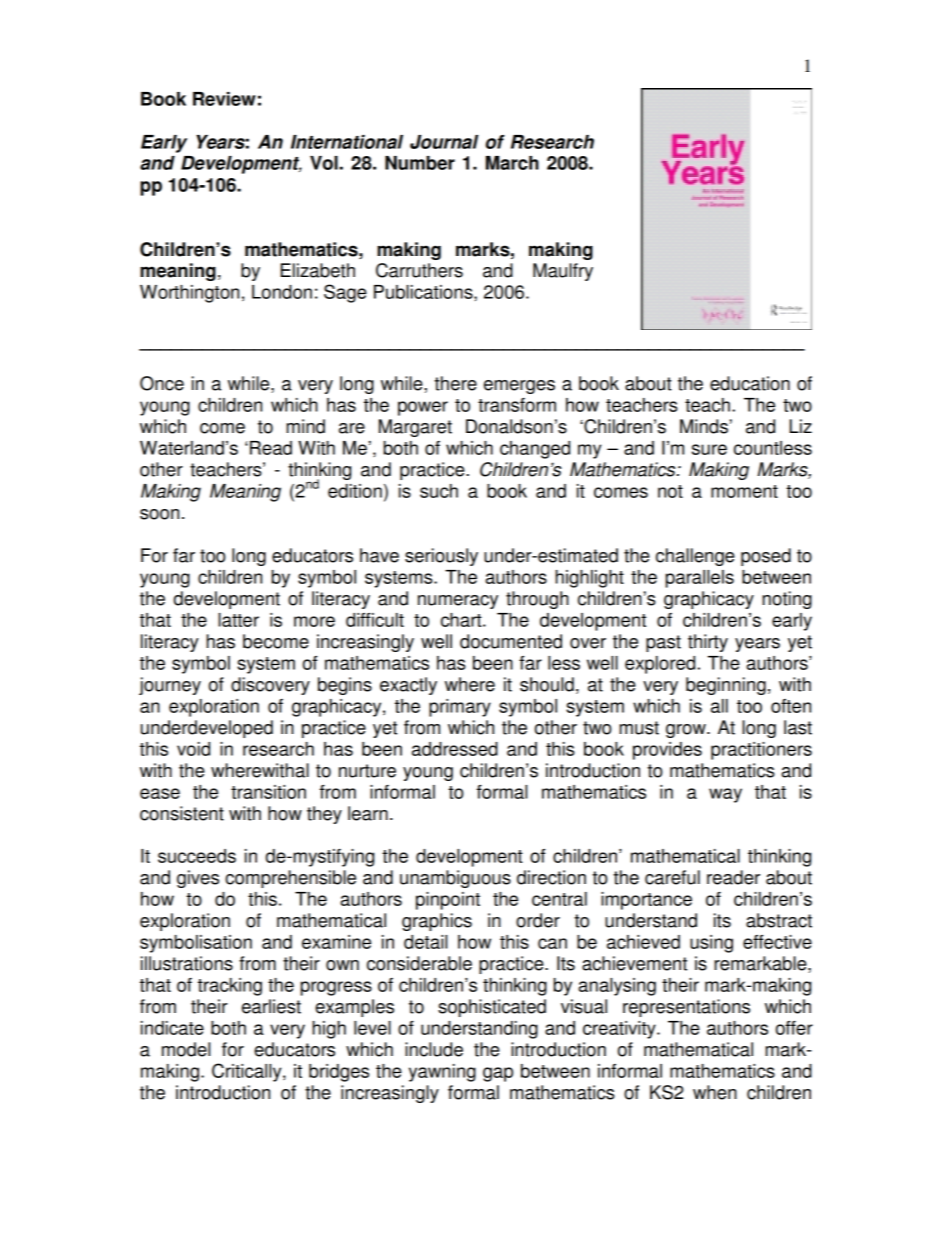 The width and height of the screenshot is (952, 1233). Describe the element at coordinates (162, 383) in the screenshot. I see `Once` at that location.
